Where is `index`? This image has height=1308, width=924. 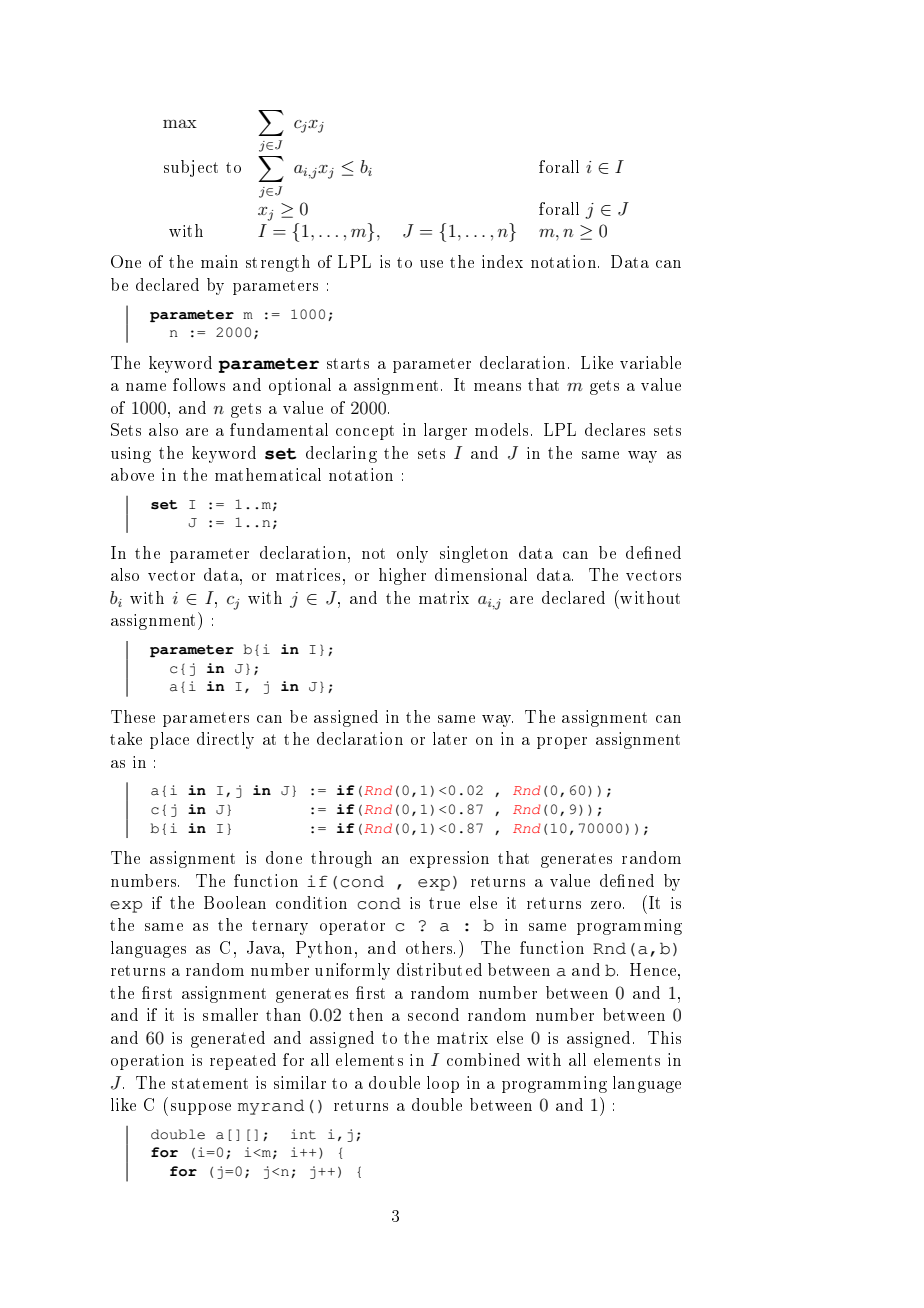
index is located at coordinates (502, 261).
